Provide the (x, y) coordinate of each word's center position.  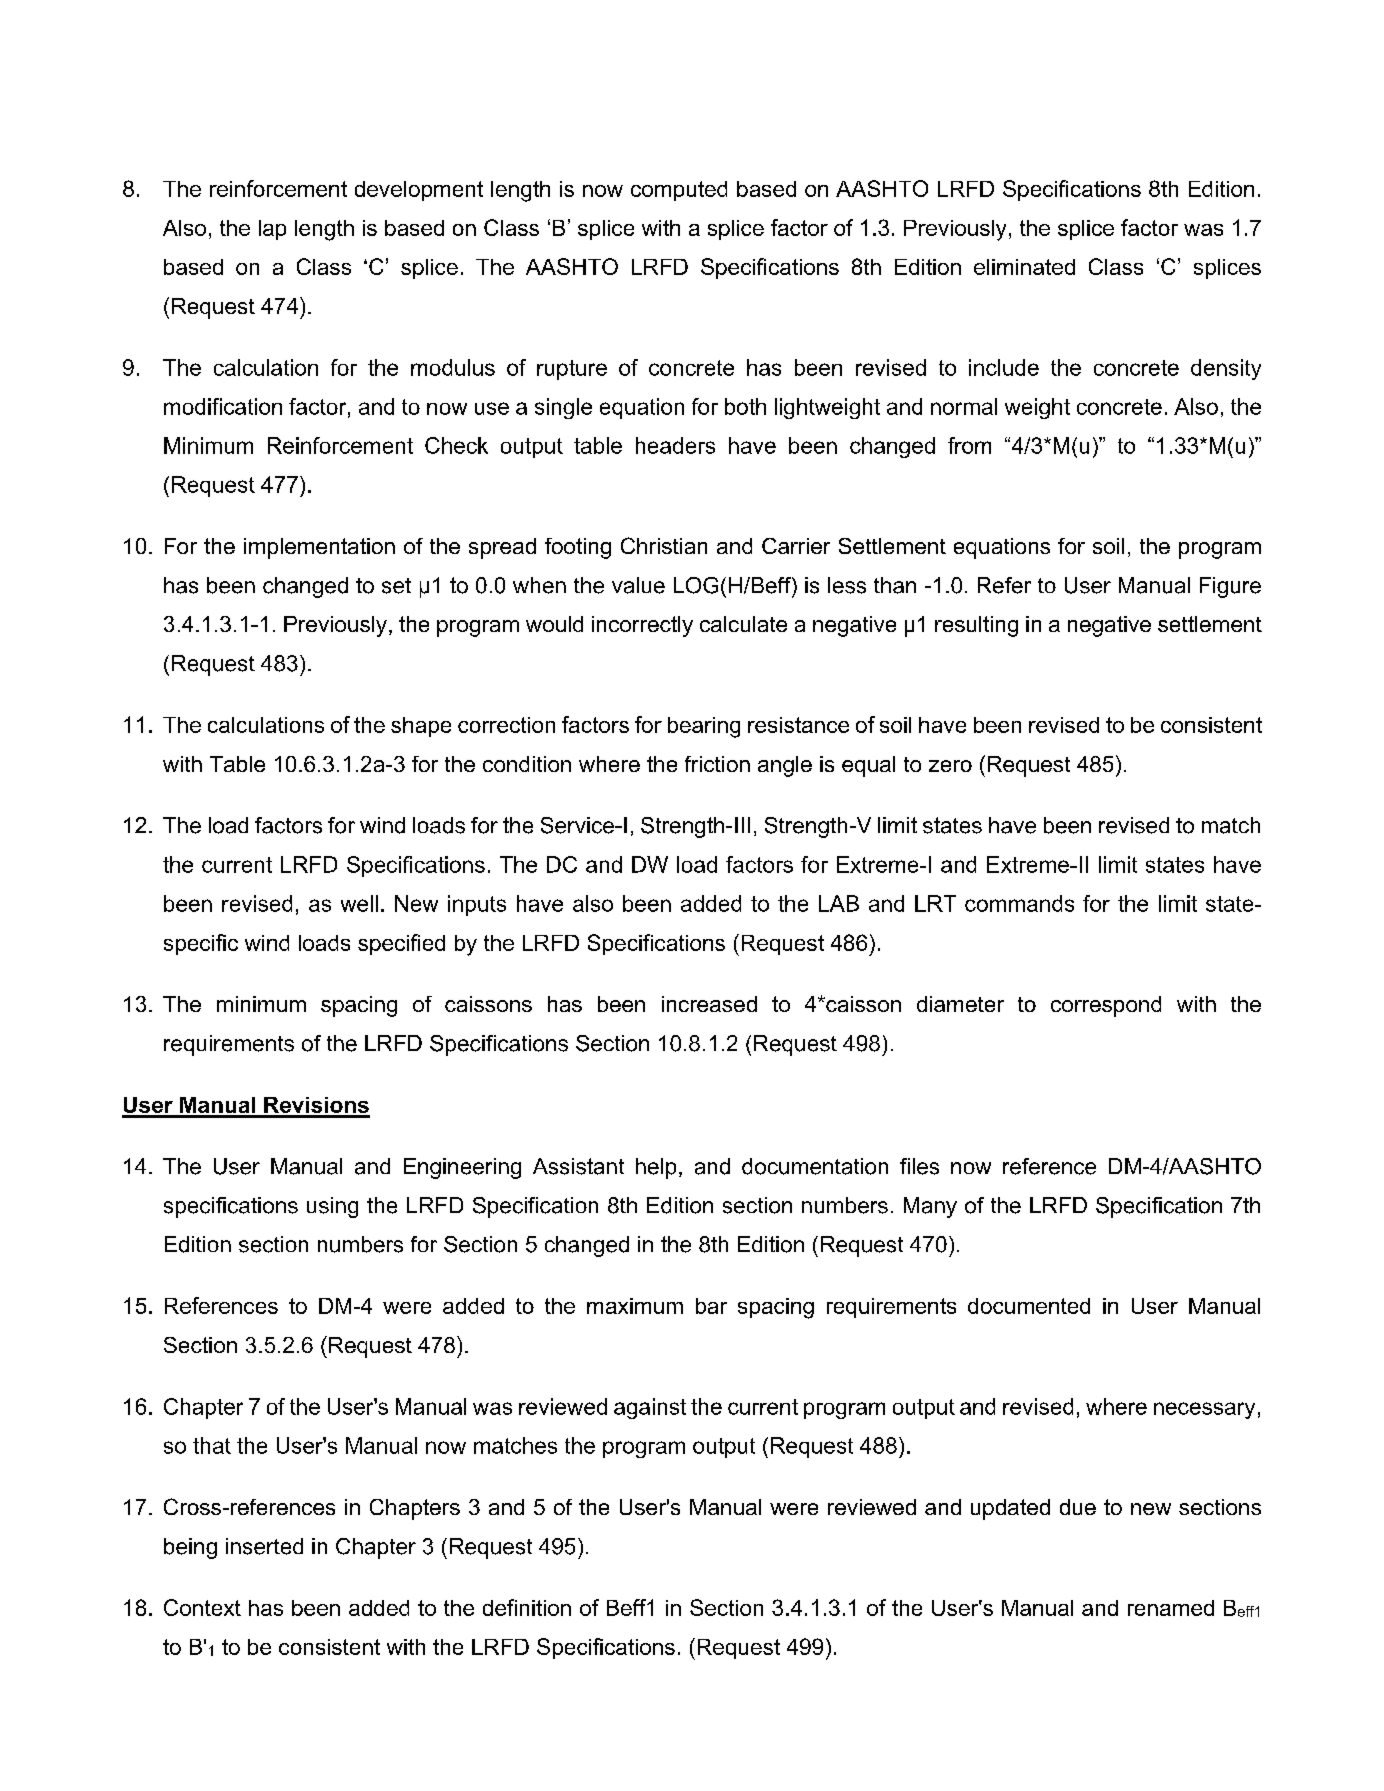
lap (272, 230)
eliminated (1024, 267)
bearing (704, 727)
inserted (264, 1546)
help (656, 1168)
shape (421, 727)
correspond (1106, 1006)
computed (679, 191)
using (332, 1207)
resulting (976, 626)
